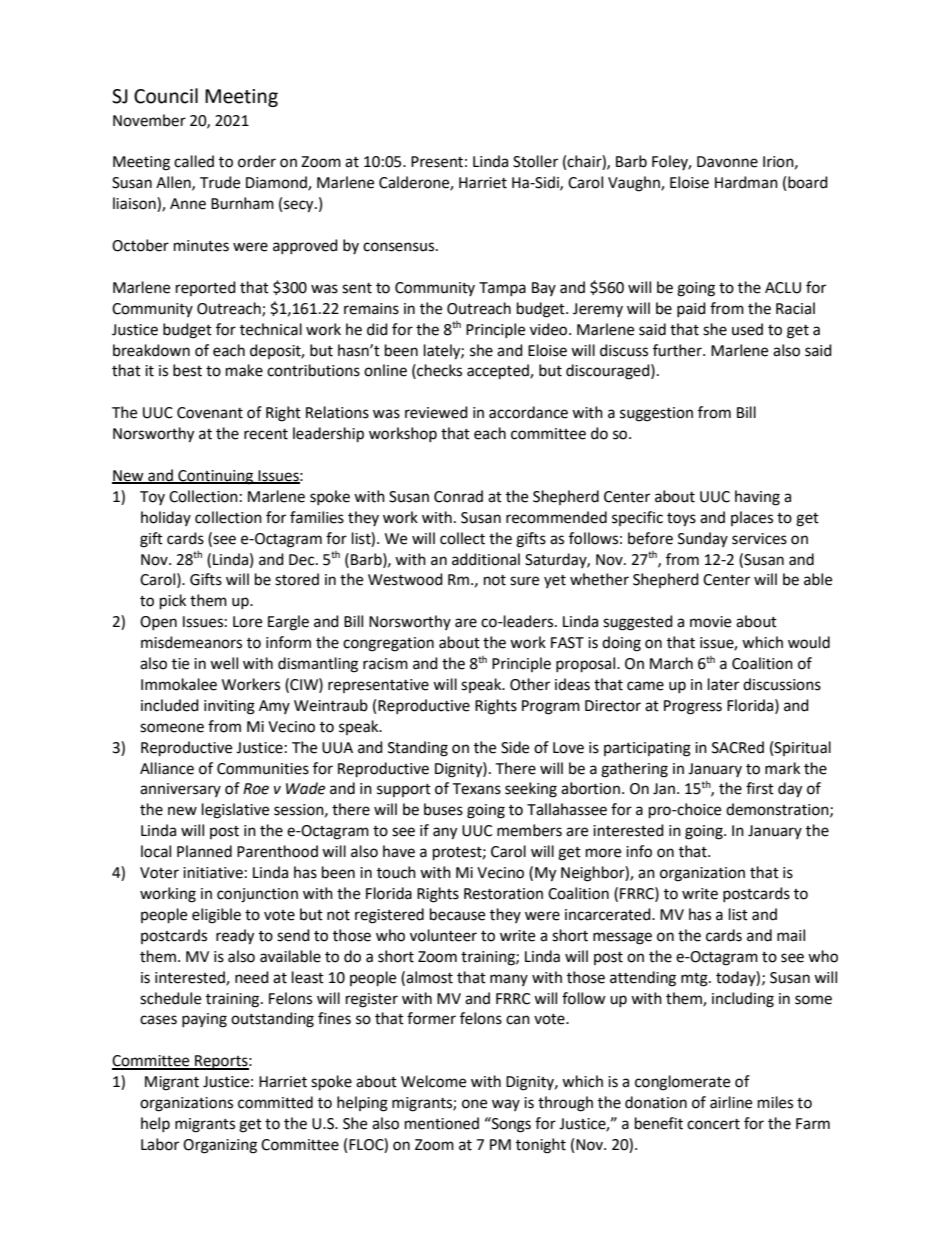  Describe the element at coordinates (710, 622) in the document. I see `movie` at that location.
